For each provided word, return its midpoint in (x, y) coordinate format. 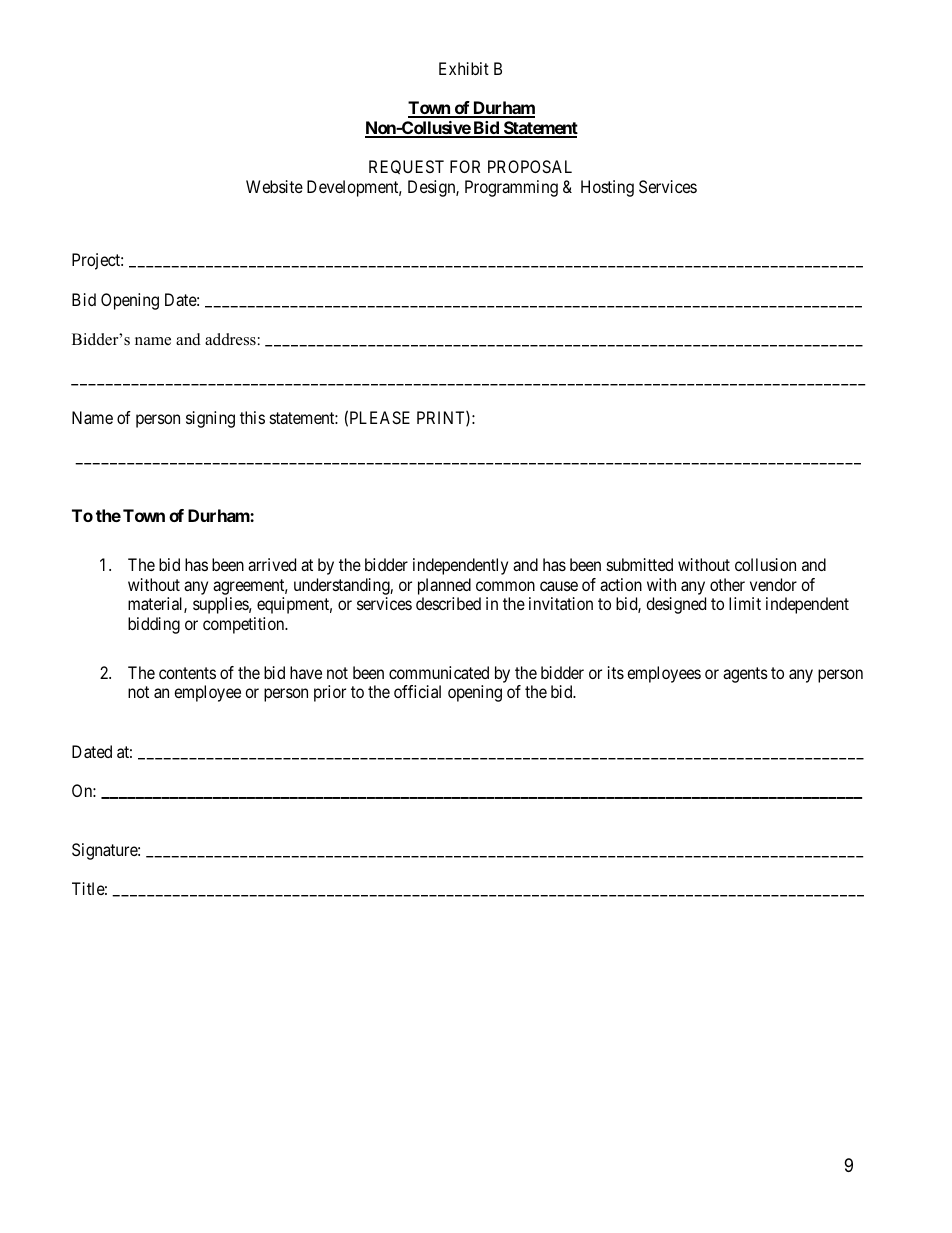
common (505, 586)
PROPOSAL (530, 166)
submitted (640, 564)
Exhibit (464, 68)
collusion (765, 564)
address (230, 339)
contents (187, 673)
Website (274, 186)
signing (210, 419)
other (727, 584)
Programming (511, 188)
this (252, 417)
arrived (272, 564)
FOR (465, 166)
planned (444, 586)
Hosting (607, 188)
